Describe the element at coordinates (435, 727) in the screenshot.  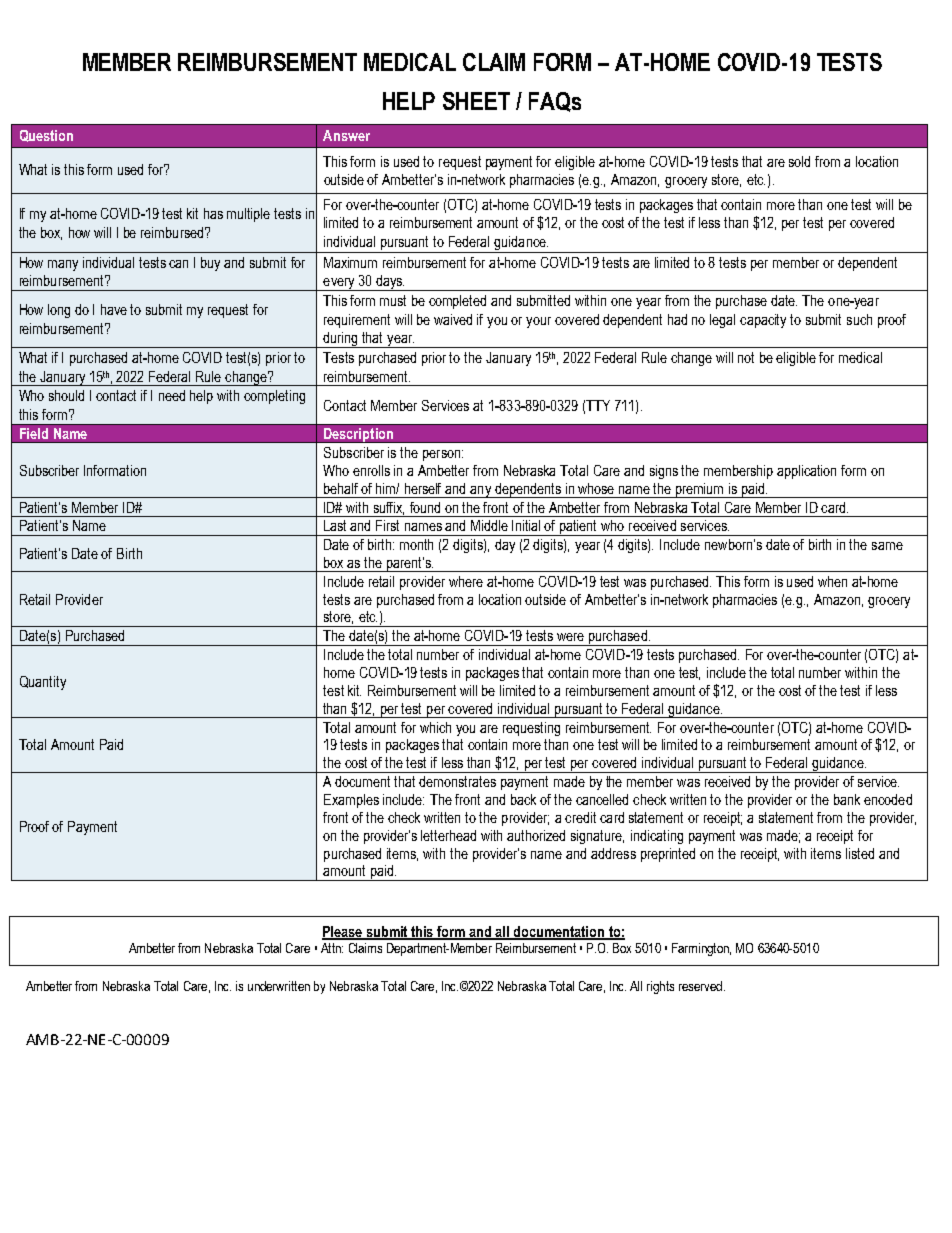
I see `which` at that location.
